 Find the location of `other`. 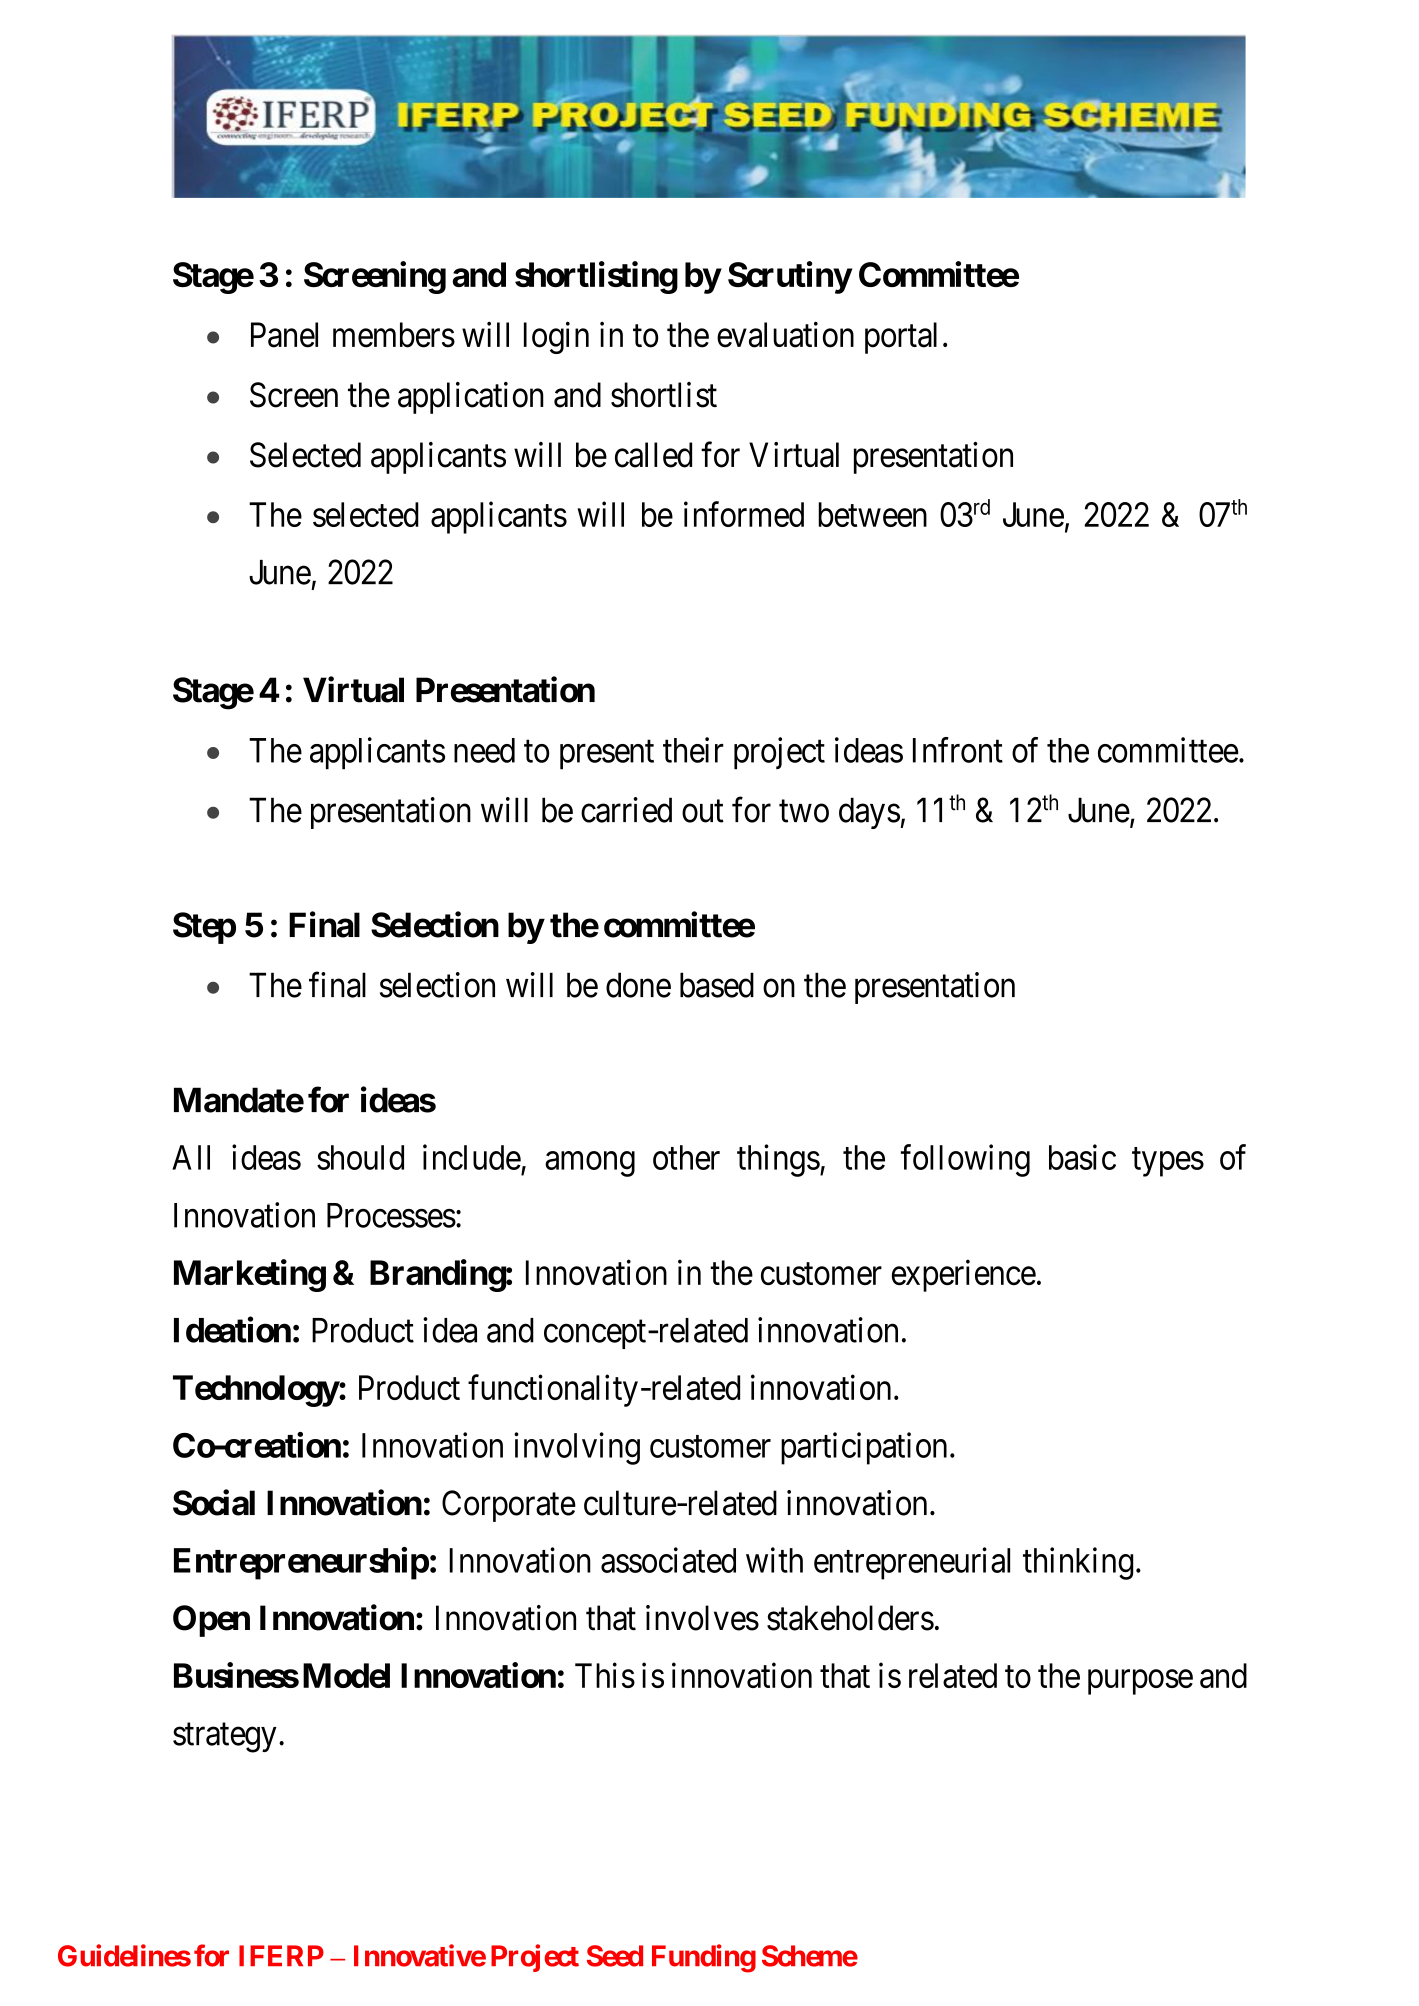

other is located at coordinates (686, 1157).
